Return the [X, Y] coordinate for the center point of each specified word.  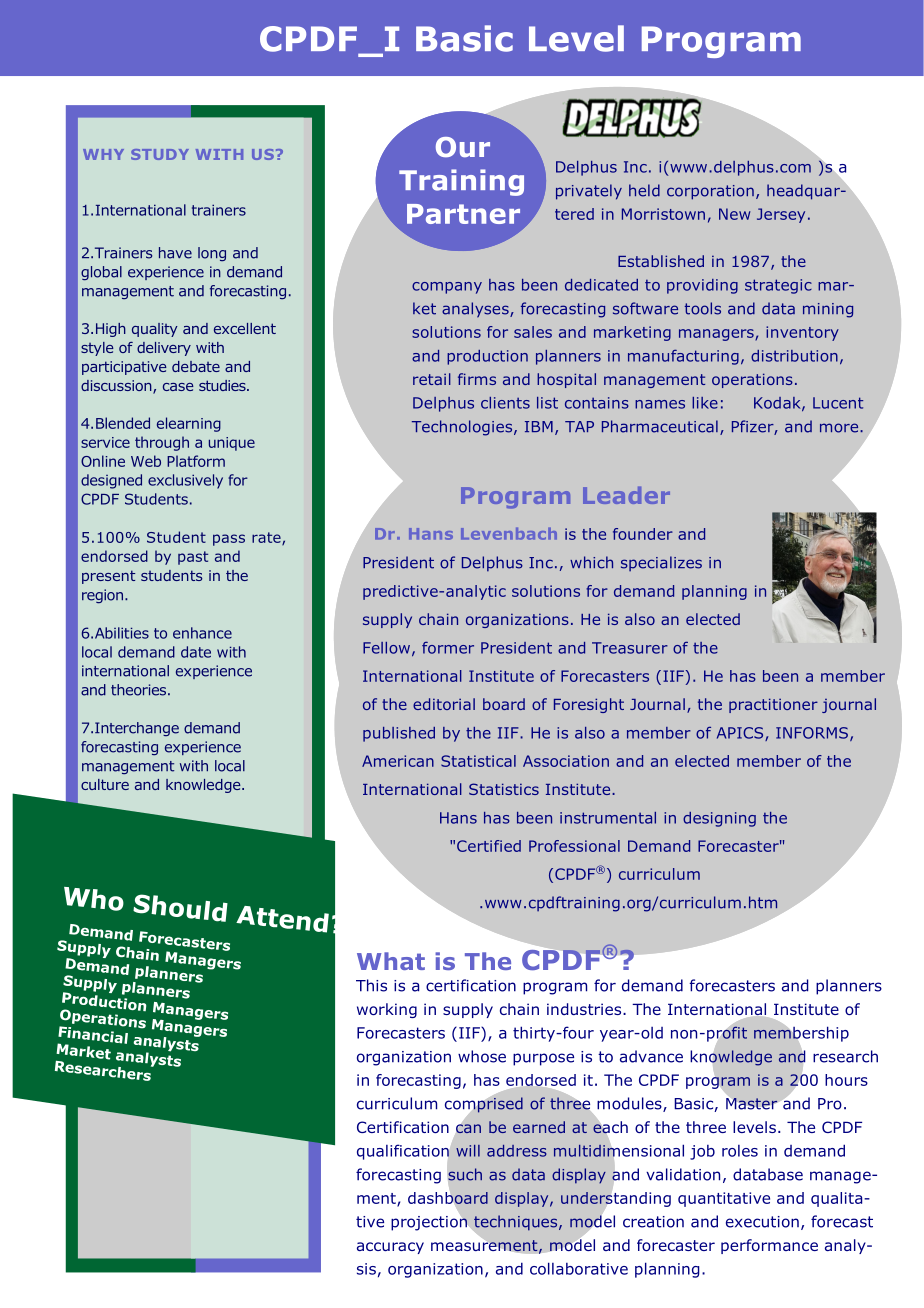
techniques [516, 1224]
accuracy [390, 1248]
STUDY [160, 154]
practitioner [773, 705]
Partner [463, 214]
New [734, 214]
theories [140, 690]
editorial [444, 704]
